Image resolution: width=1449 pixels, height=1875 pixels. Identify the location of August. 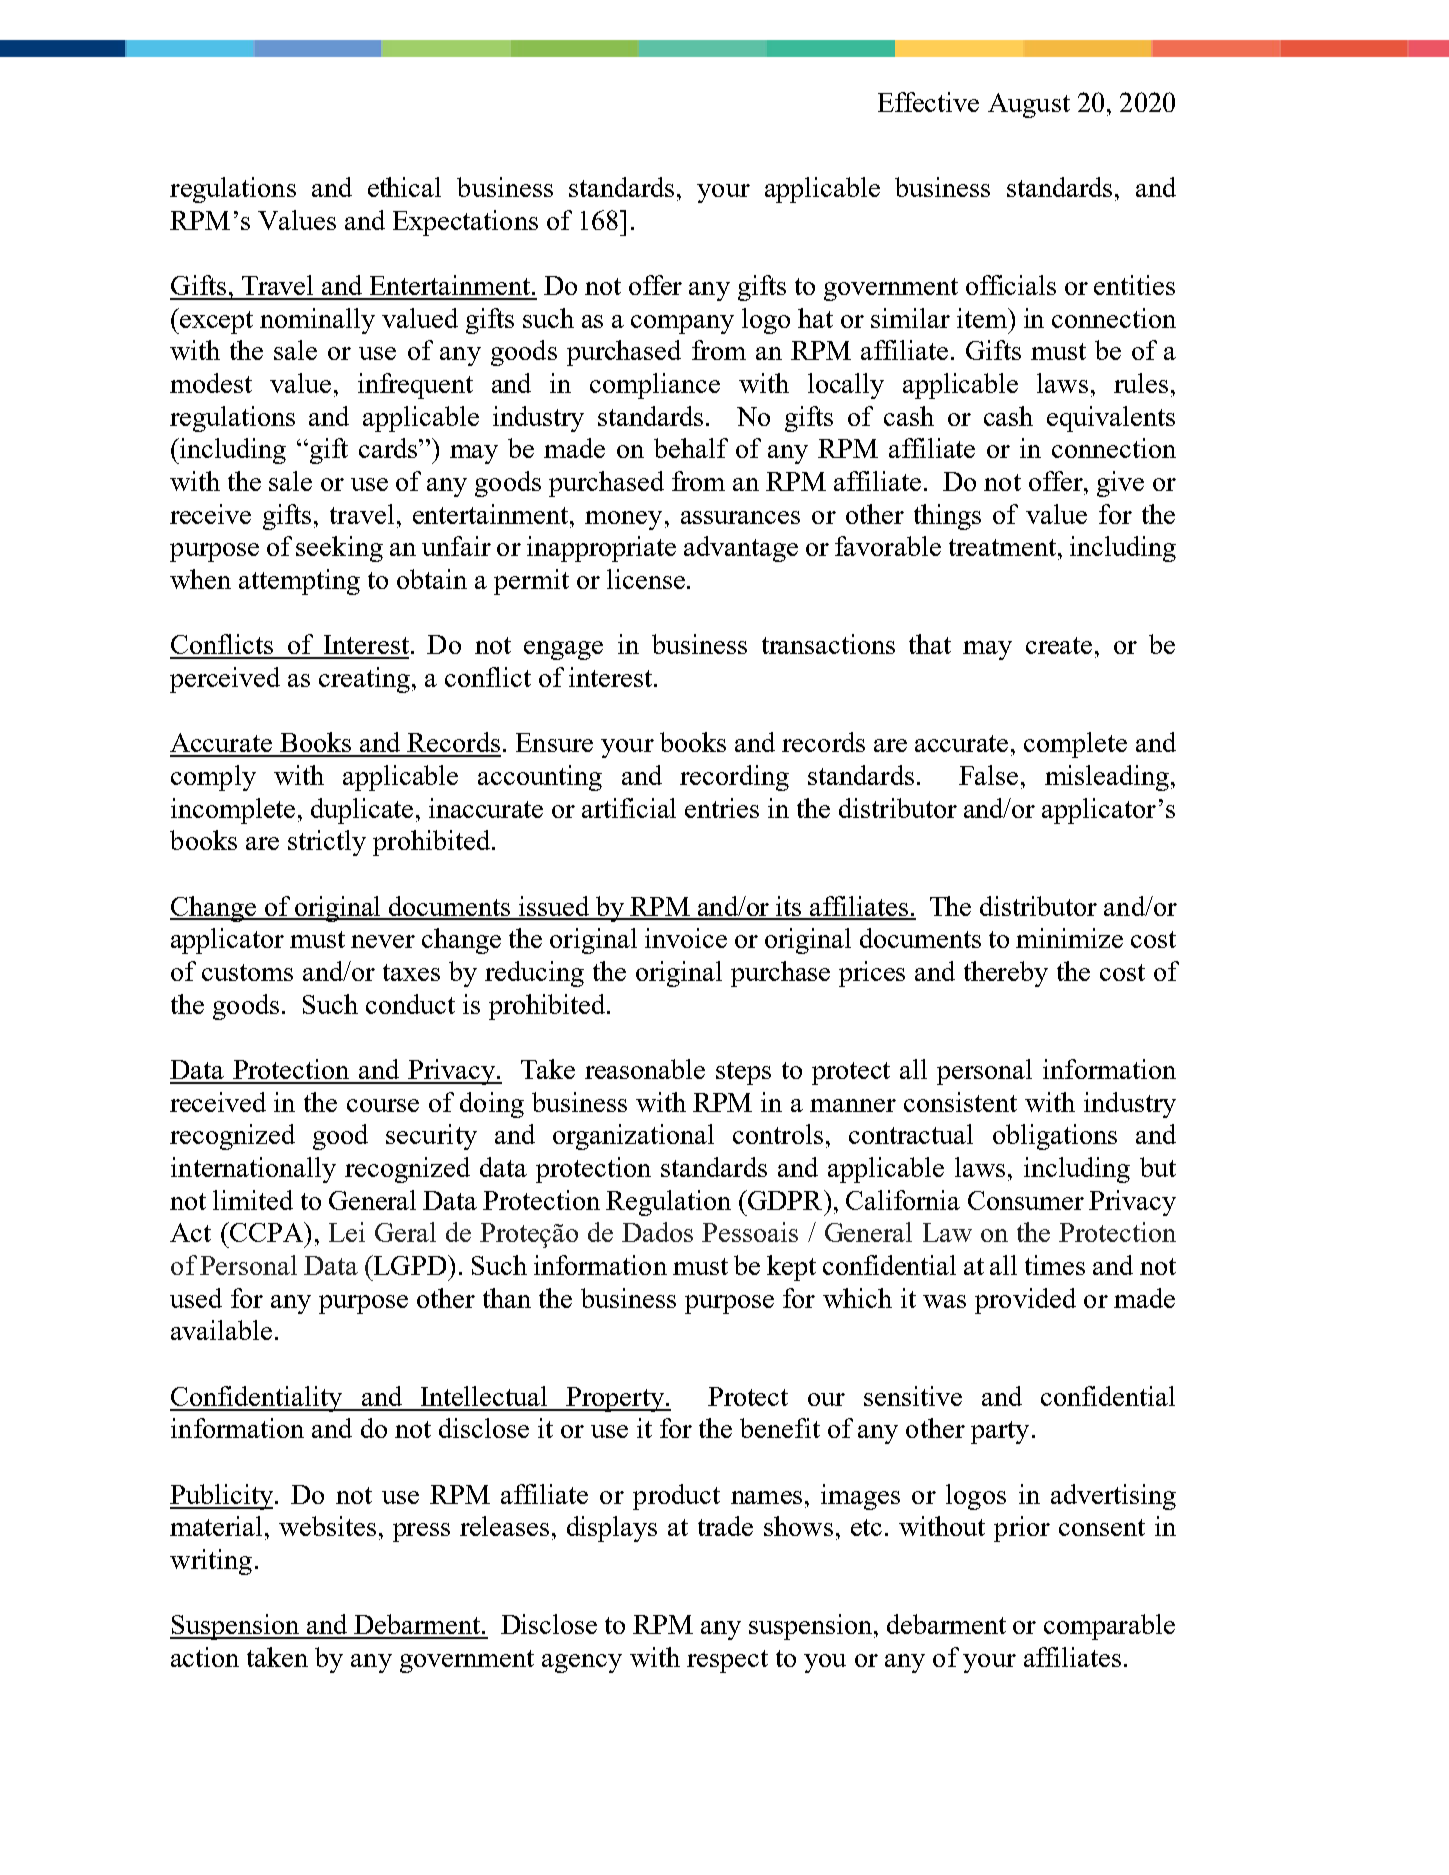
(1029, 105).
